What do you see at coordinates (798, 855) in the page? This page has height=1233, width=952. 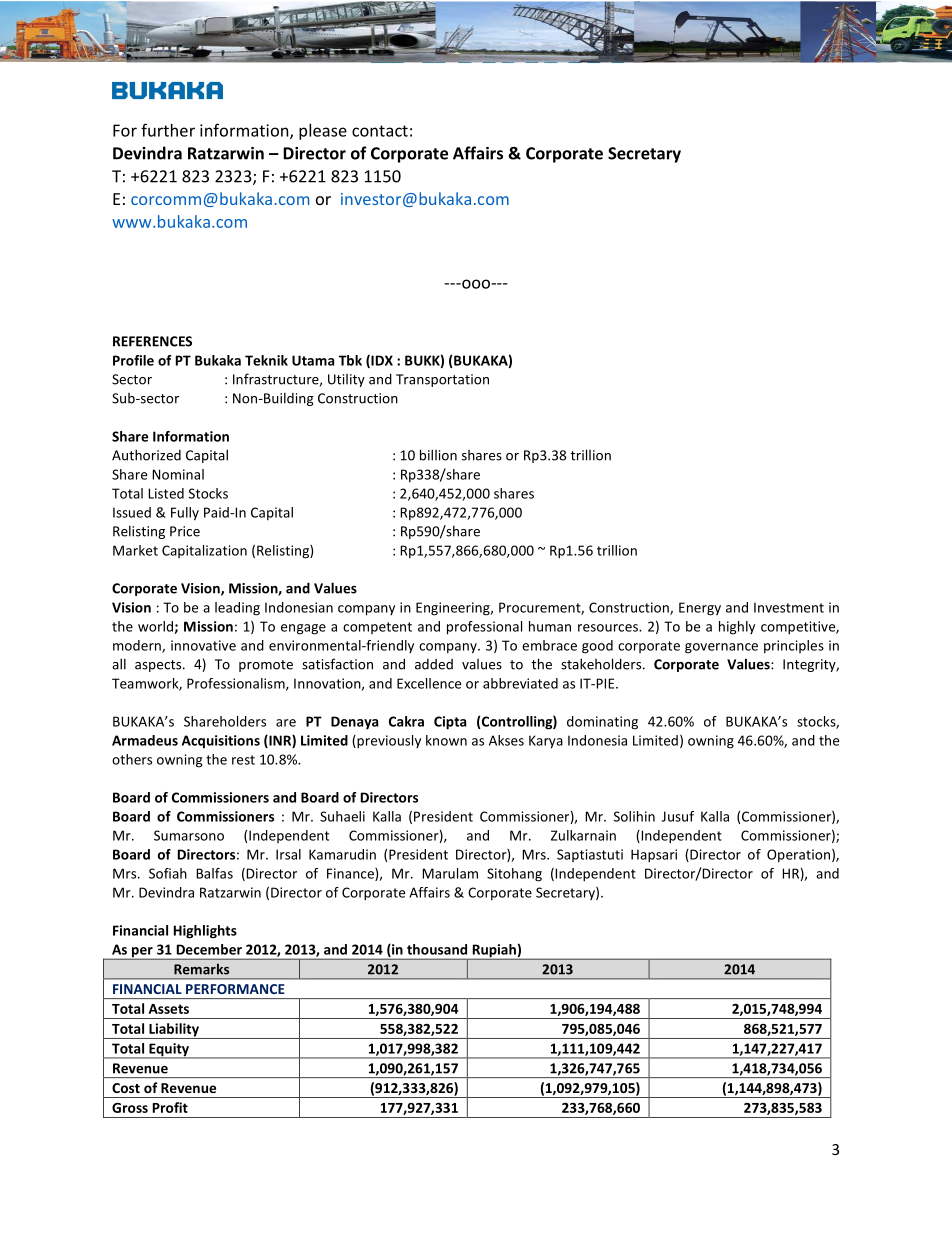 I see `Operation` at bounding box center [798, 855].
